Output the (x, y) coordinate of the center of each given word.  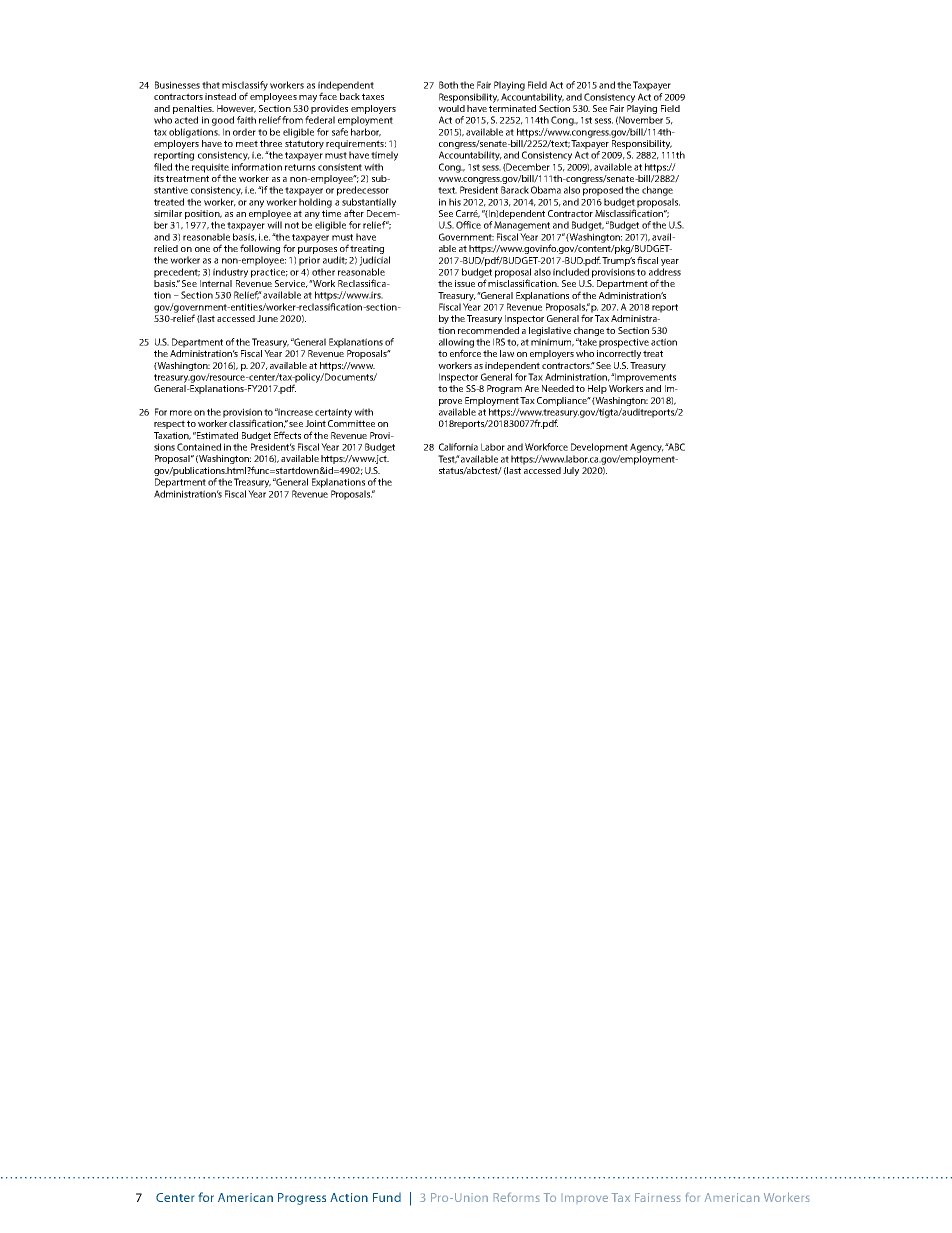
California (458, 447)
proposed (603, 191)
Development (599, 448)
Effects (287, 435)
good (223, 121)
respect (169, 424)
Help (597, 389)
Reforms (516, 1197)
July (571, 471)
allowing (456, 344)
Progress (302, 1199)
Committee (351, 423)
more (181, 413)
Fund (387, 1197)
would (451, 107)
